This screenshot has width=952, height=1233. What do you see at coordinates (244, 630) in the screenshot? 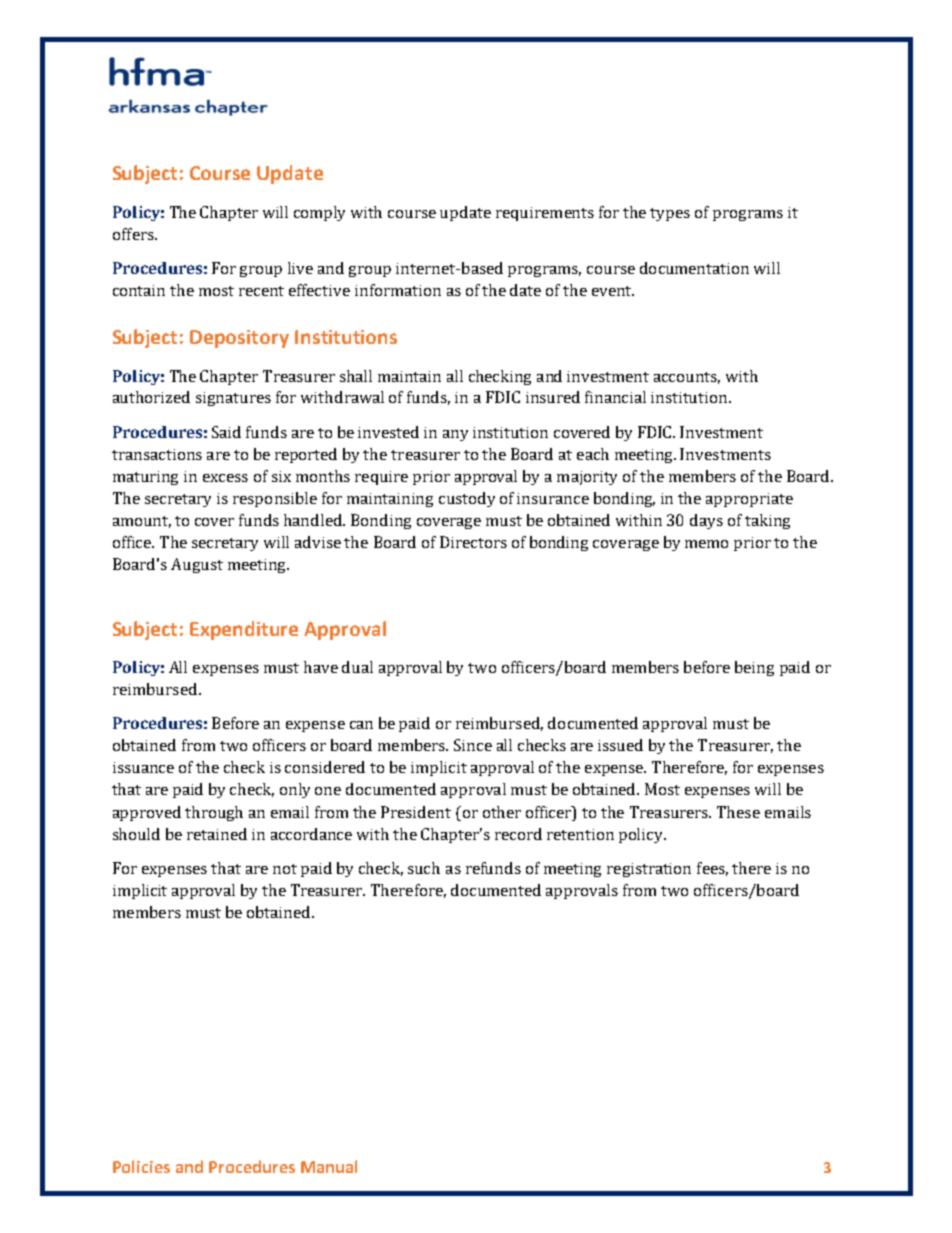
I see `Expenditure` at bounding box center [244, 630].
